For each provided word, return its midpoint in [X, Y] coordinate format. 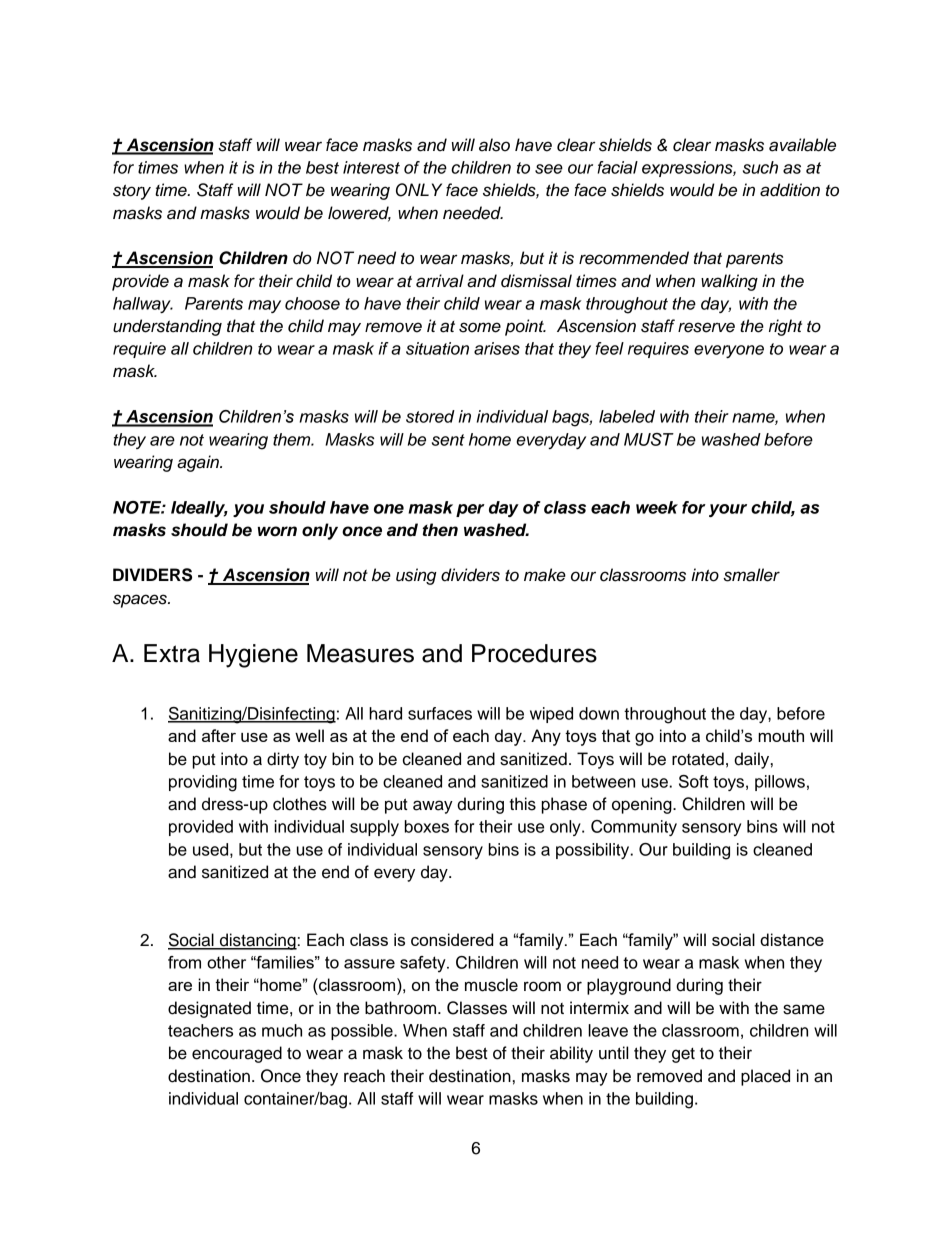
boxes [427, 826]
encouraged [237, 1054]
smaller [751, 575]
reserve [706, 327]
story [132, 192]
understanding [167, 327]
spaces [141, 601]
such [760, 167]
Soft [694, 781]
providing [203, 783]
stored [430, 416]
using [416, 576]
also [494, 145]
